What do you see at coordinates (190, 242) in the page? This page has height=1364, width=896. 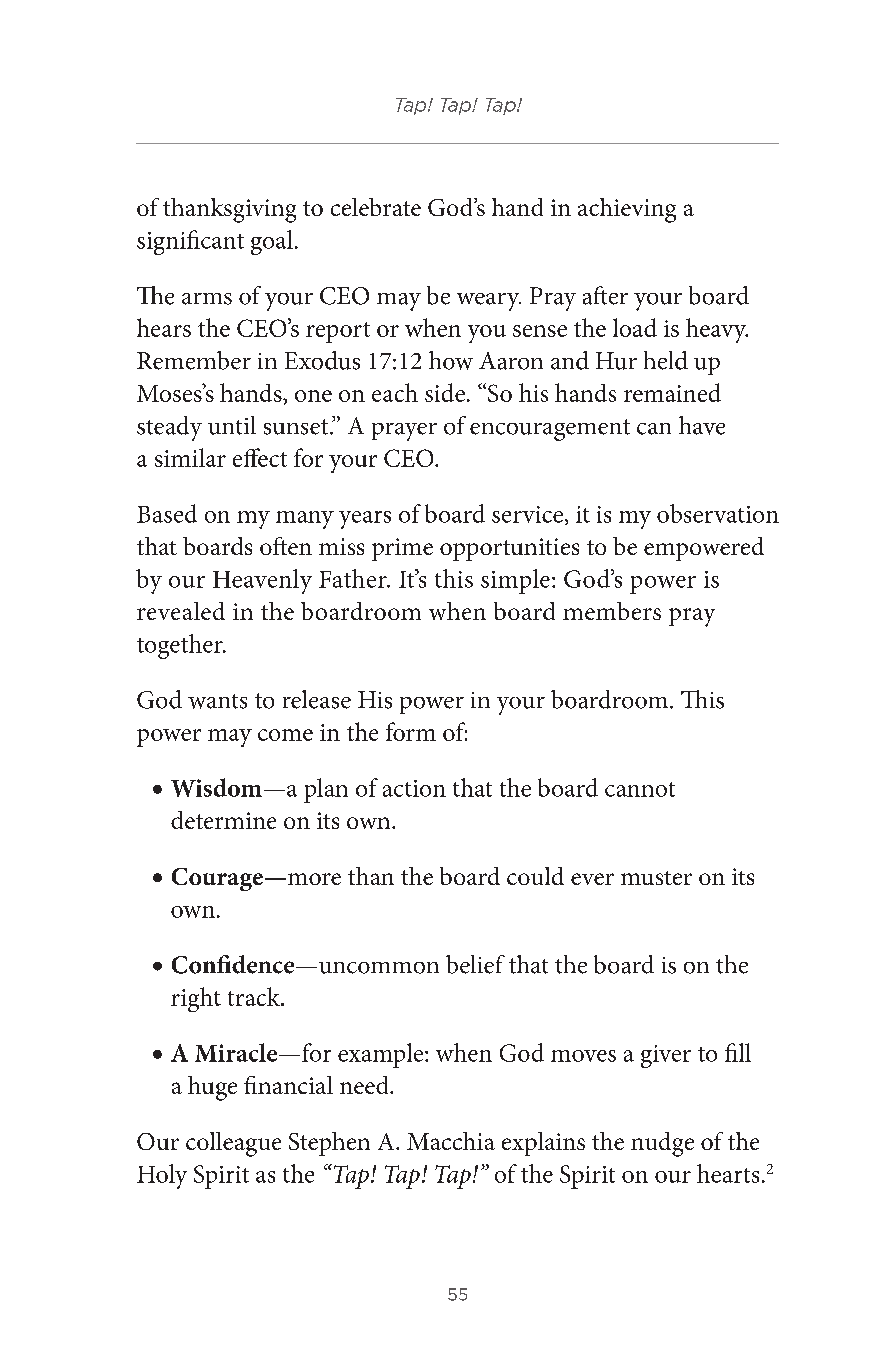 I see `significant` at bounding box center [190, 242].
